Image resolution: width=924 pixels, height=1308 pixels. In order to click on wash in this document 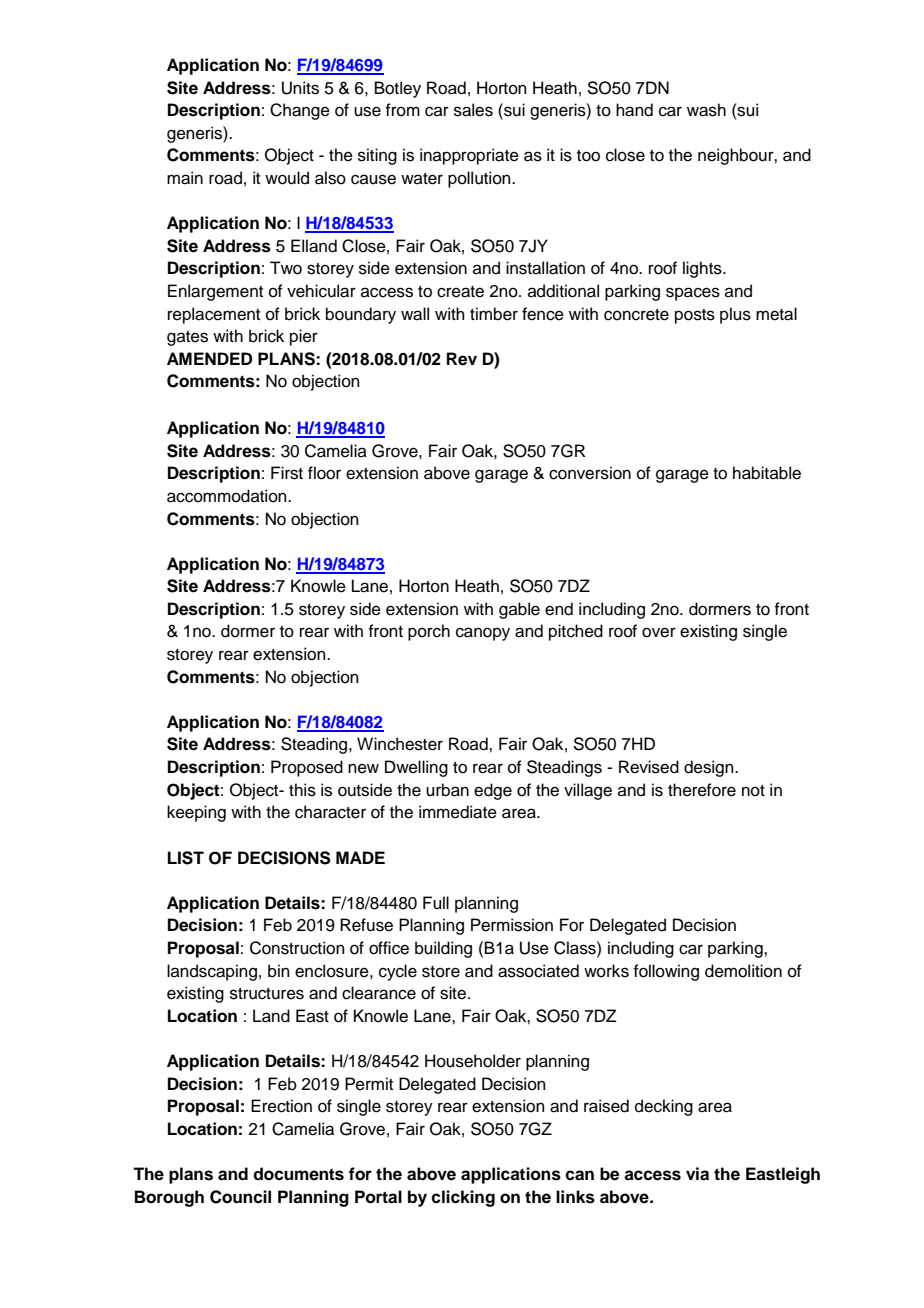, I will do `click(706, 110)`.
